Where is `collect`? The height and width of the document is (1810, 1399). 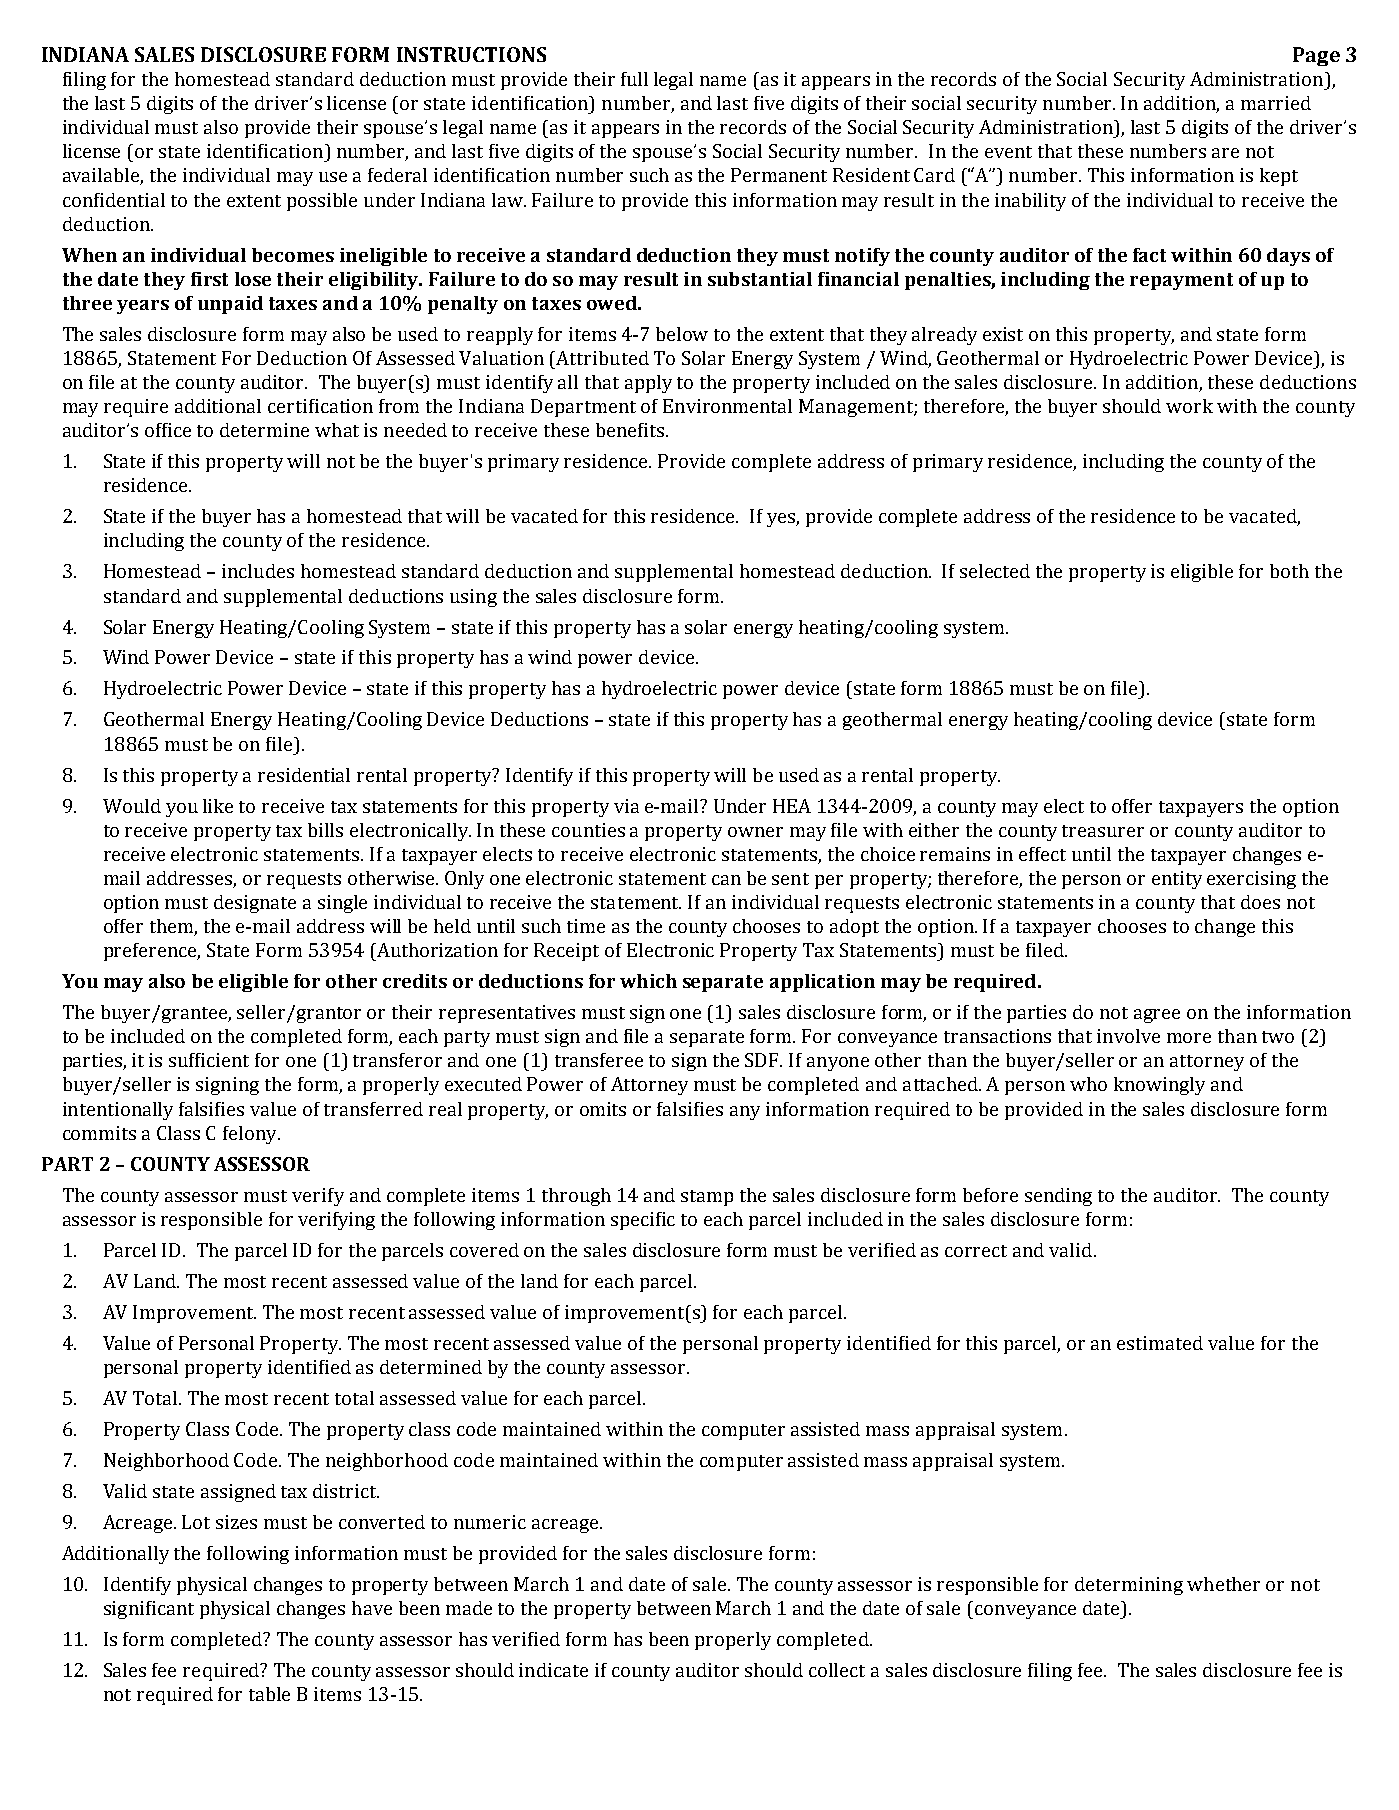
collect is located at coordinates (837, 1670).
